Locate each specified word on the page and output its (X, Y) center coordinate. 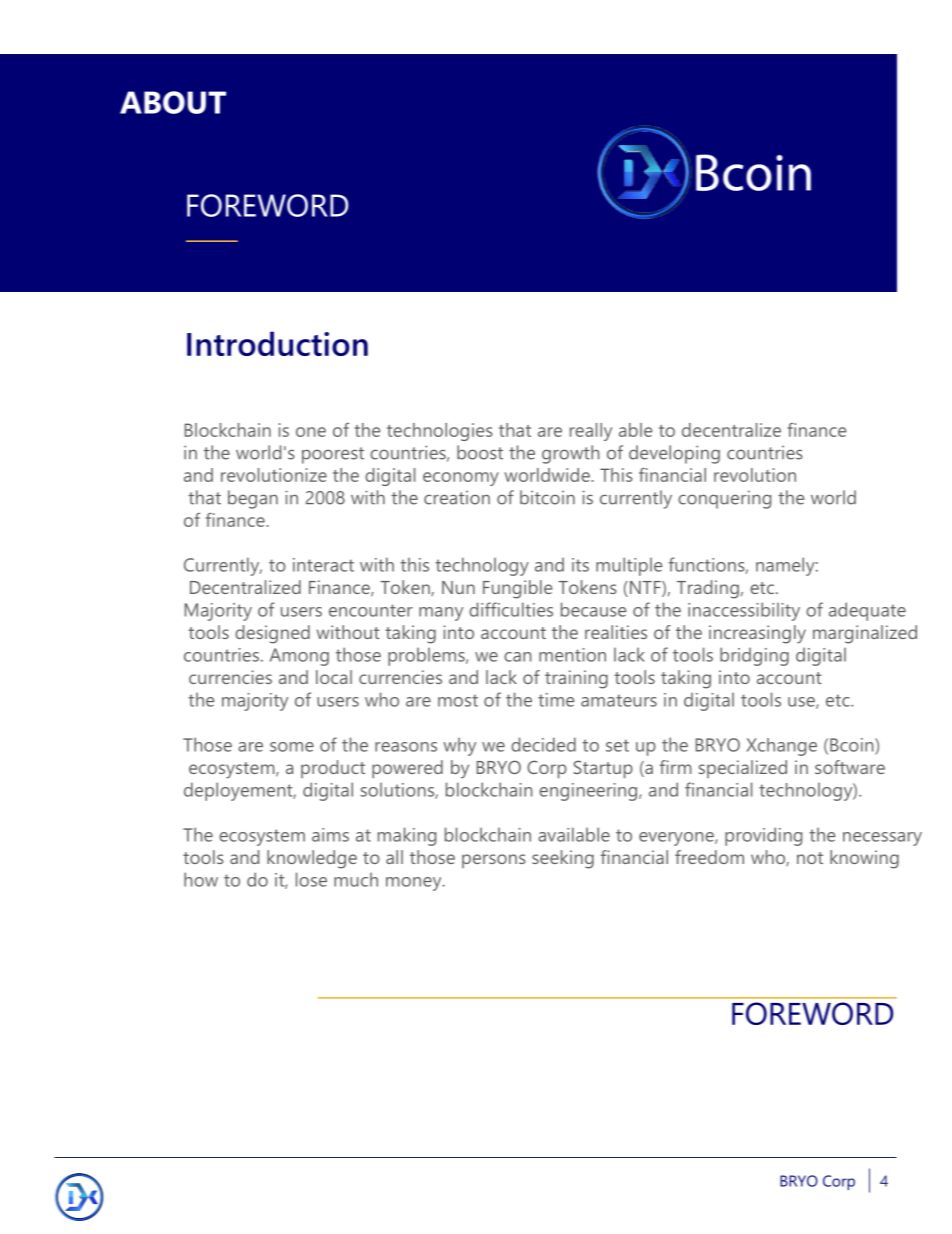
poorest (333, 455)
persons (494, 861)
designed (272, 634)
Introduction (277, 343)
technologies (440, 432)
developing (674, 454)
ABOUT (173, 102)
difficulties (511, 609)
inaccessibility (744, 611)
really (591, 432)
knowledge (312, 859)
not (810, 858)
